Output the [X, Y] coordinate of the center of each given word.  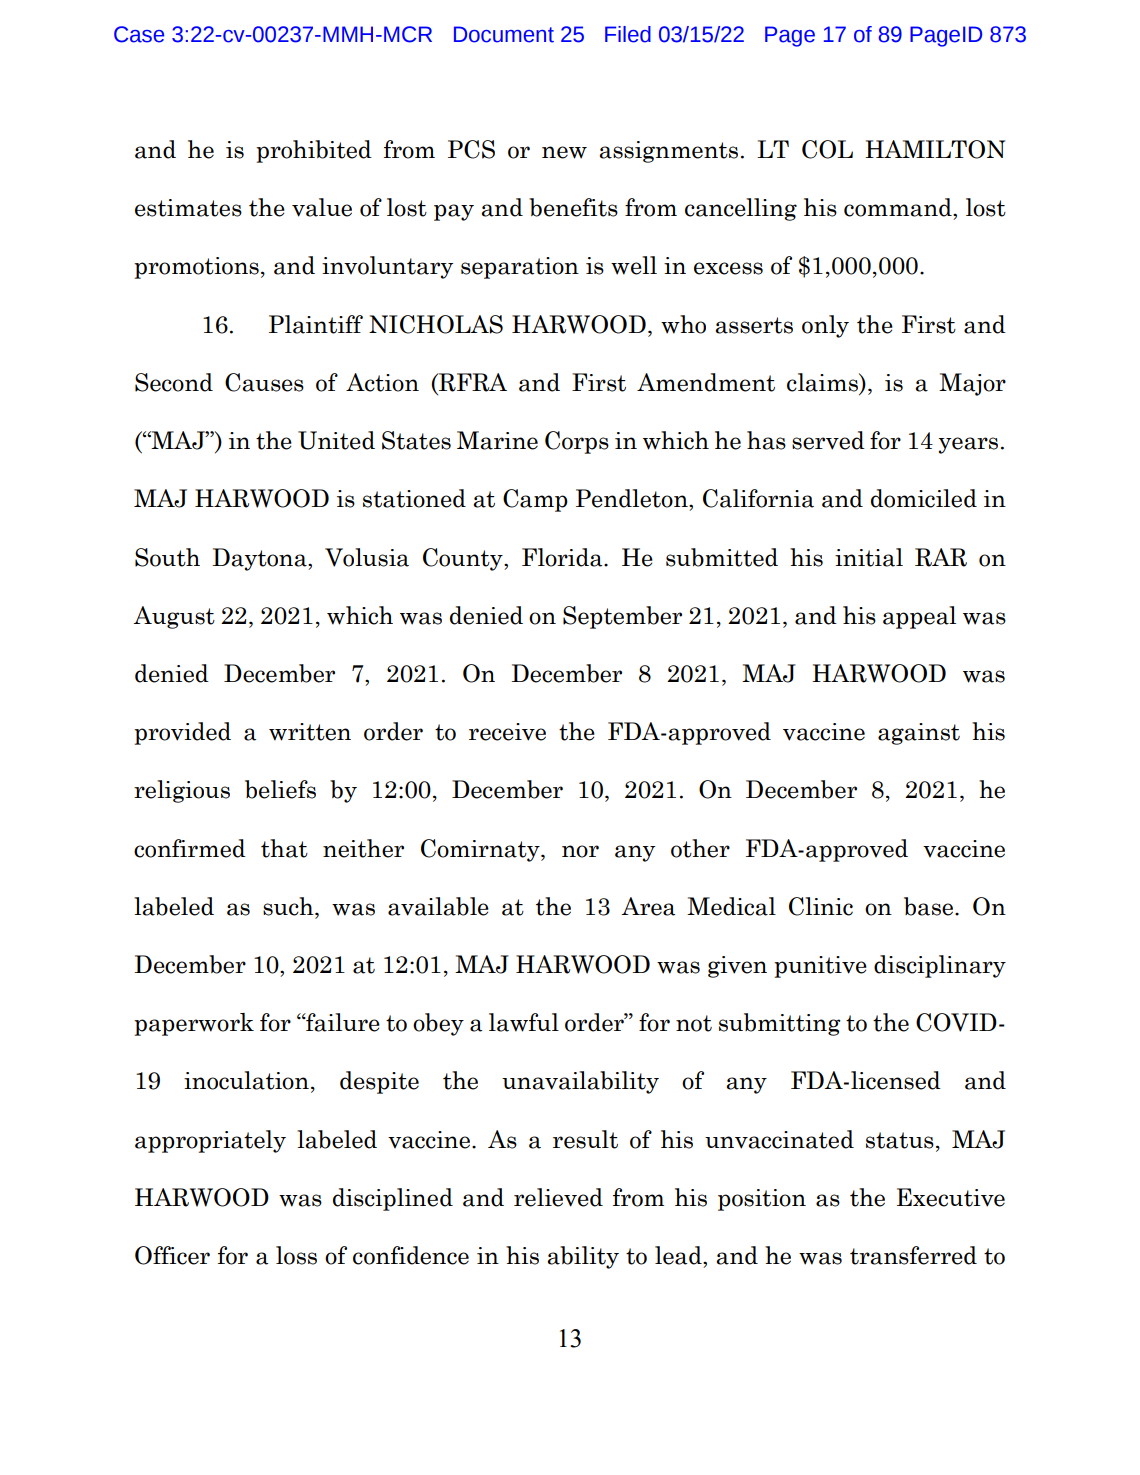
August [174, 617]
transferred [913, 1255]
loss [296, 1255]
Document [504, 34]
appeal [919, 617]
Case [139, 34]
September [622, 617]
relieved [558, 1197]
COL [827, 149]
